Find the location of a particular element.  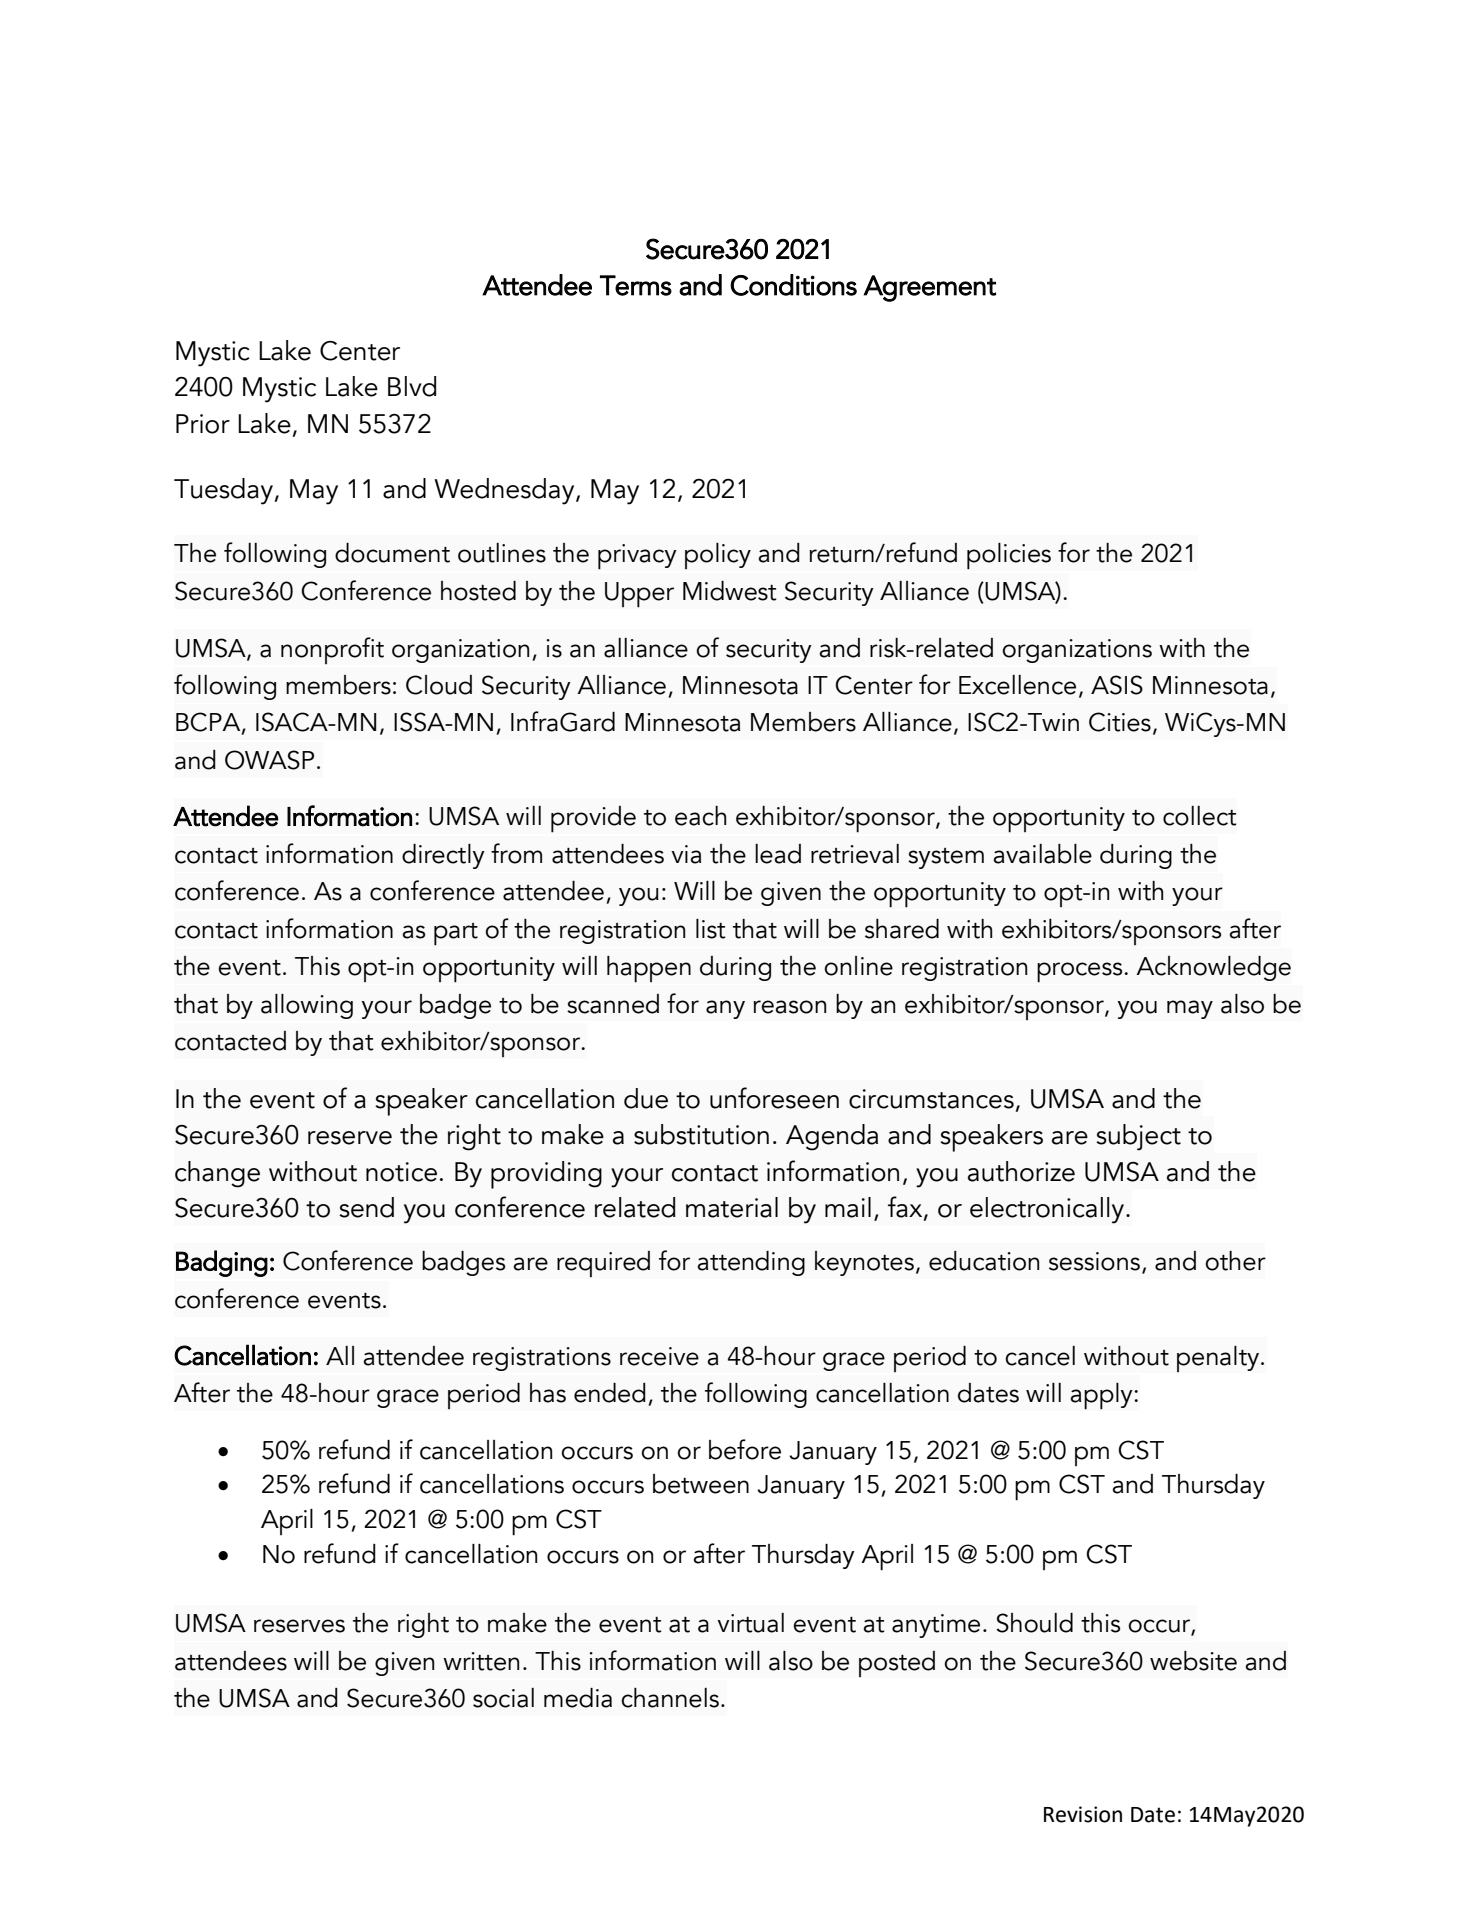

Blvd is located at coordinates (412, 386).
